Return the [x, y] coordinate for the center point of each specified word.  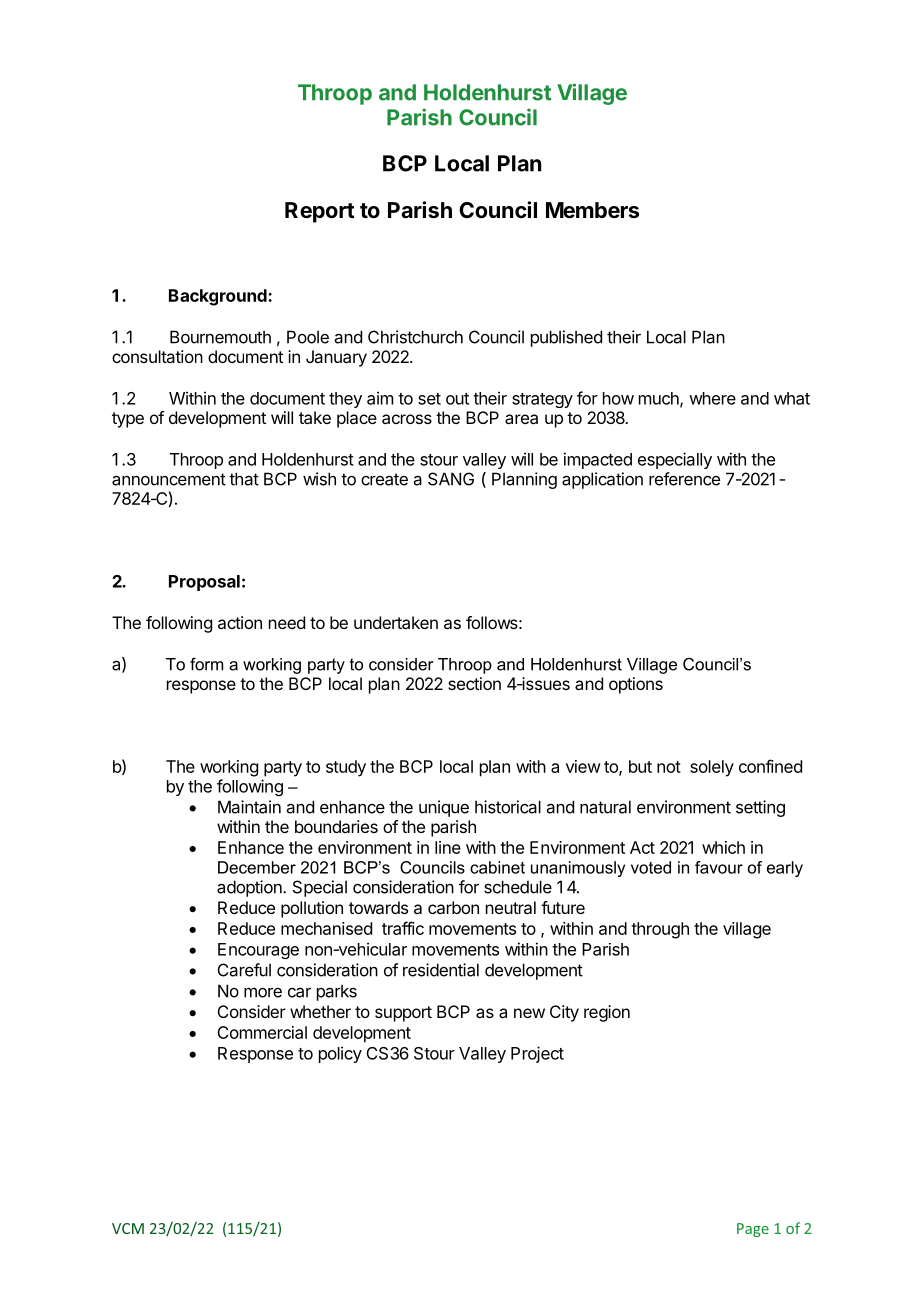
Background [219, 297]
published [566, 338]
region [607, 1013]
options [636, 685]
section [474, 683]
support [403, 1014]
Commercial [262, 1032]
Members [592, 210]
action [240, 622]
